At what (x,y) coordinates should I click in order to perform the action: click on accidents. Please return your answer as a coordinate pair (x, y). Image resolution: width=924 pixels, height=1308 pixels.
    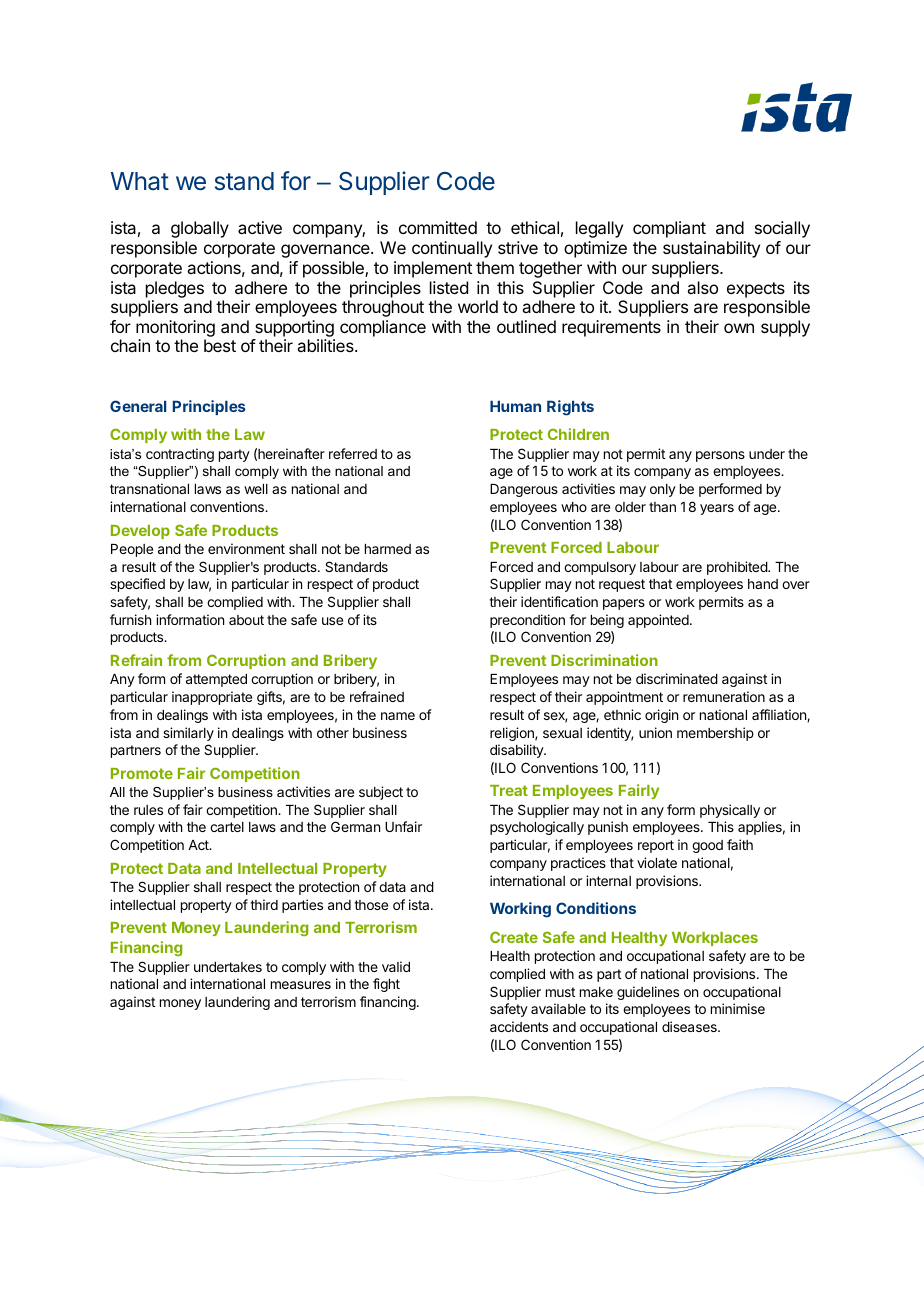
    Looking at the image, I should click on (519, 1026).
